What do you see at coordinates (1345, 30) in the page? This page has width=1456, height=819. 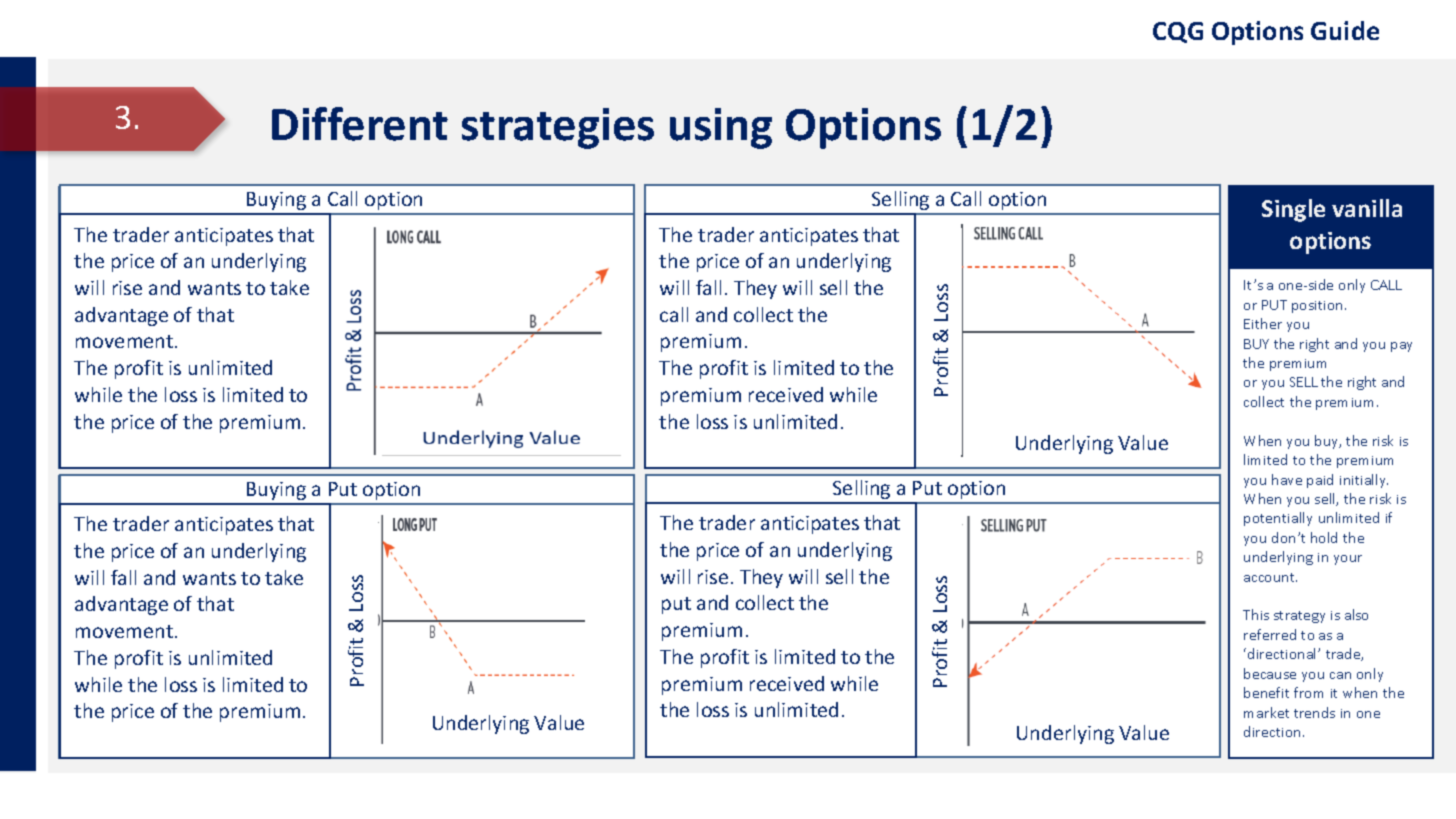 I see `Guide` at bounding box center [1345, 30].
